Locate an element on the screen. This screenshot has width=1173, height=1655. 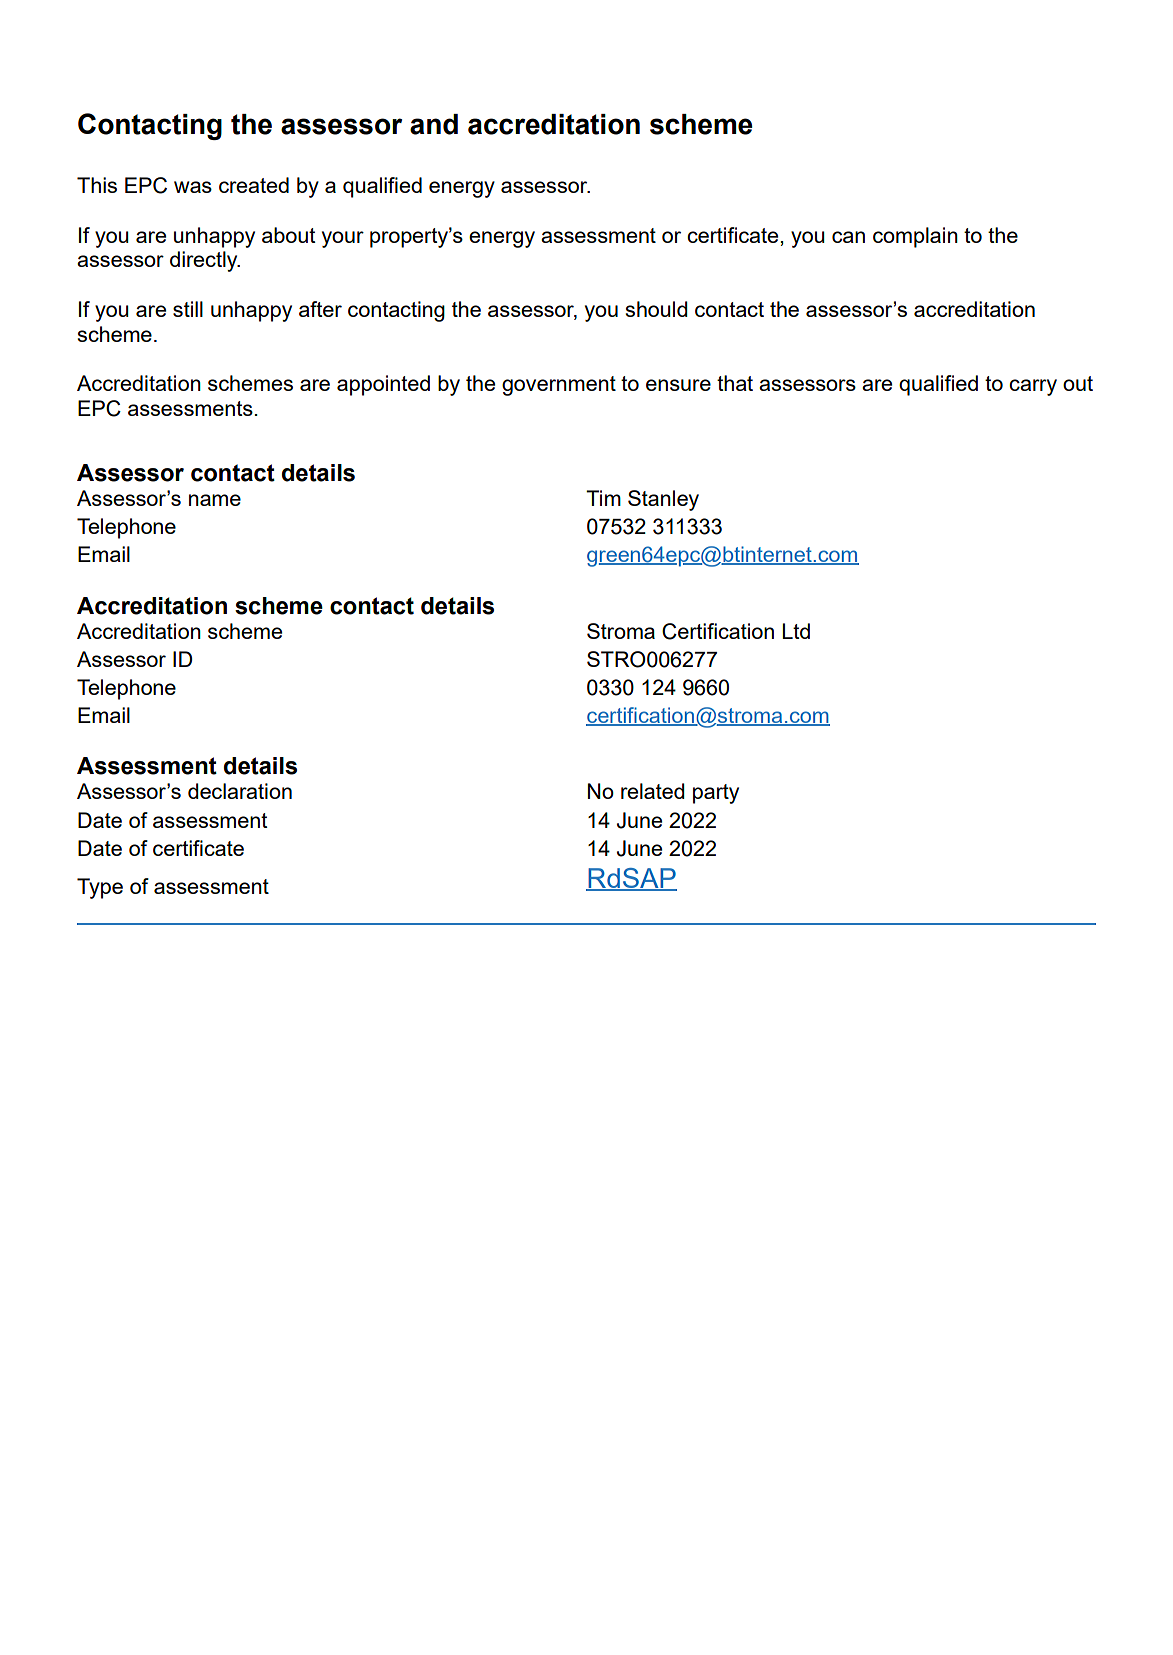
that is located at coordinates (735, 383).
